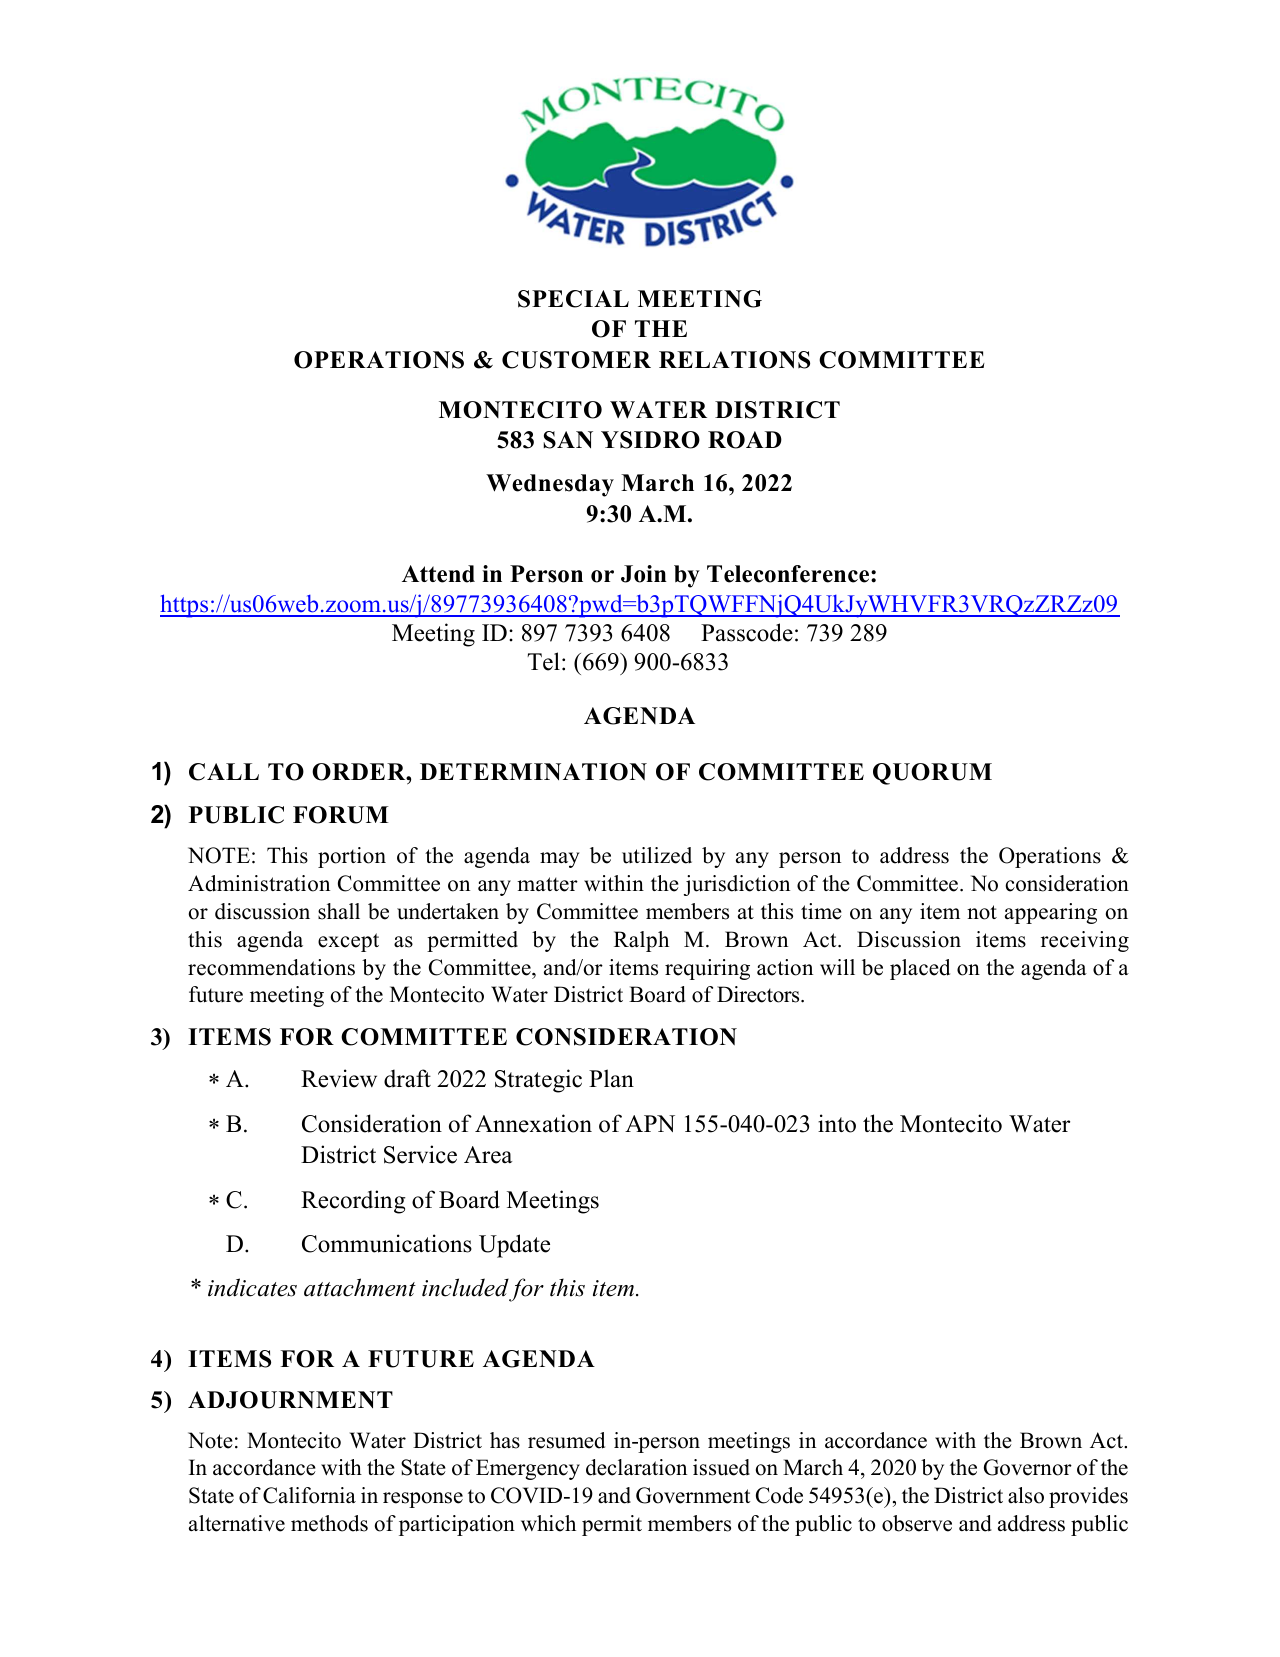  What do you see at coordinates (1026, 1495) in the page?
I see `also` at bounding box center [1026, 1495].
